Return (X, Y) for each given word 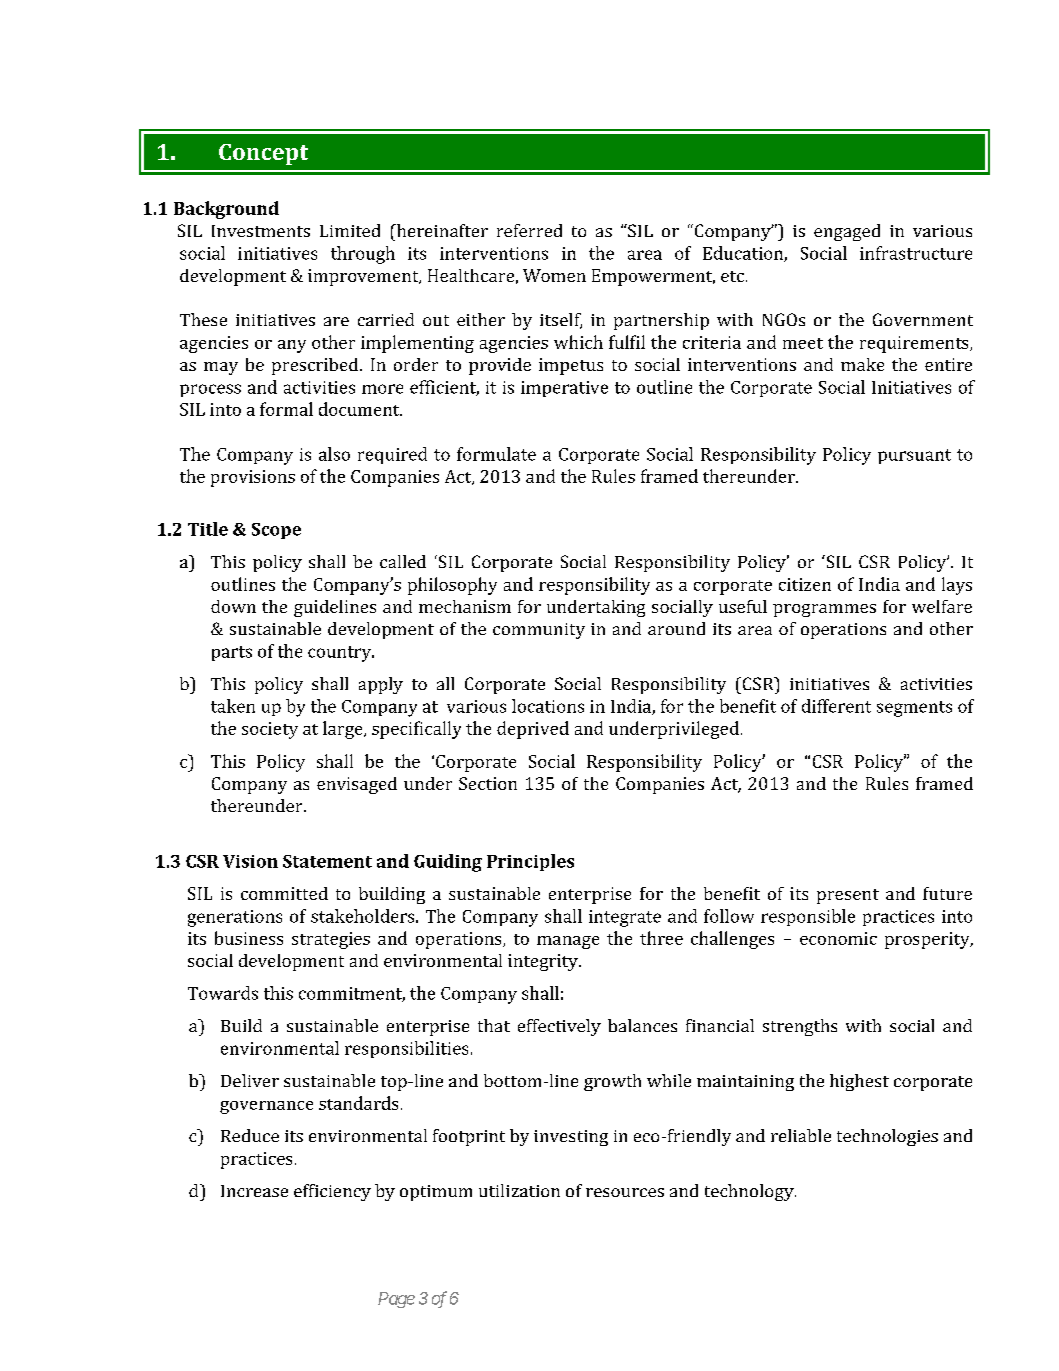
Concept (263, 154)
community (539, 631)
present (848, 896)
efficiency (332, 1192)
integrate (625, 918)
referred (529, 230)
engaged (847, 232)
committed (284, 893)
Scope (276, 531)
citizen (805, 584)
